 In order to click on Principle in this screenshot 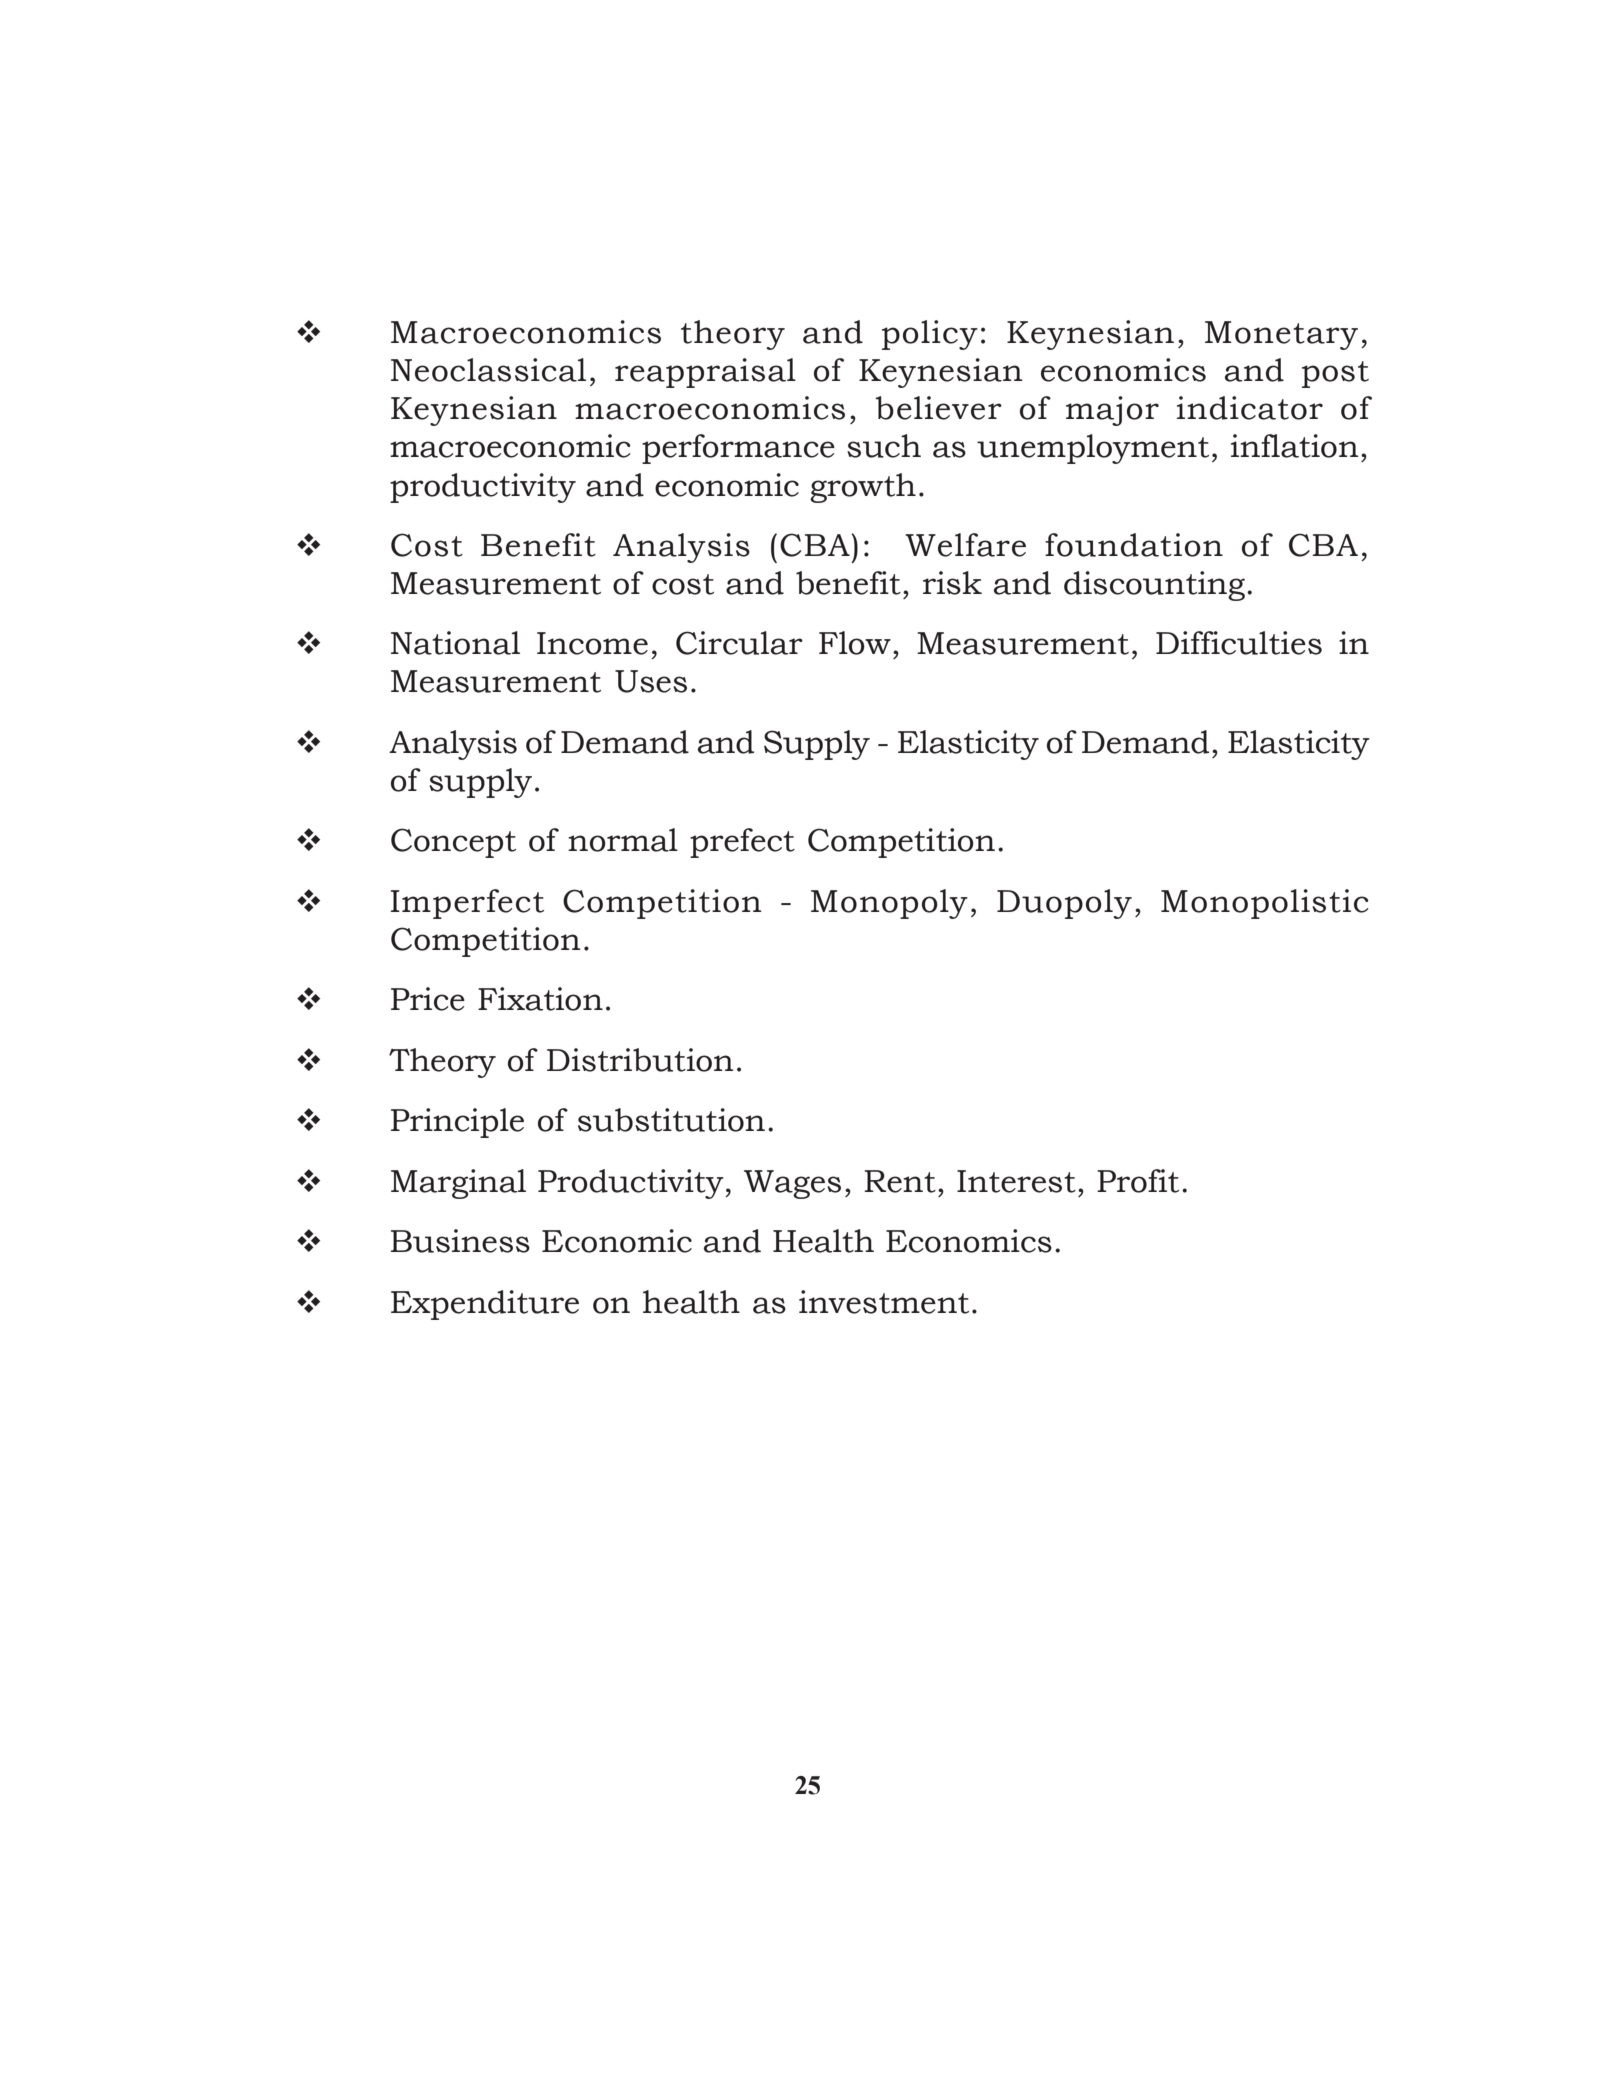, I will do `click(457, 1123)`.
